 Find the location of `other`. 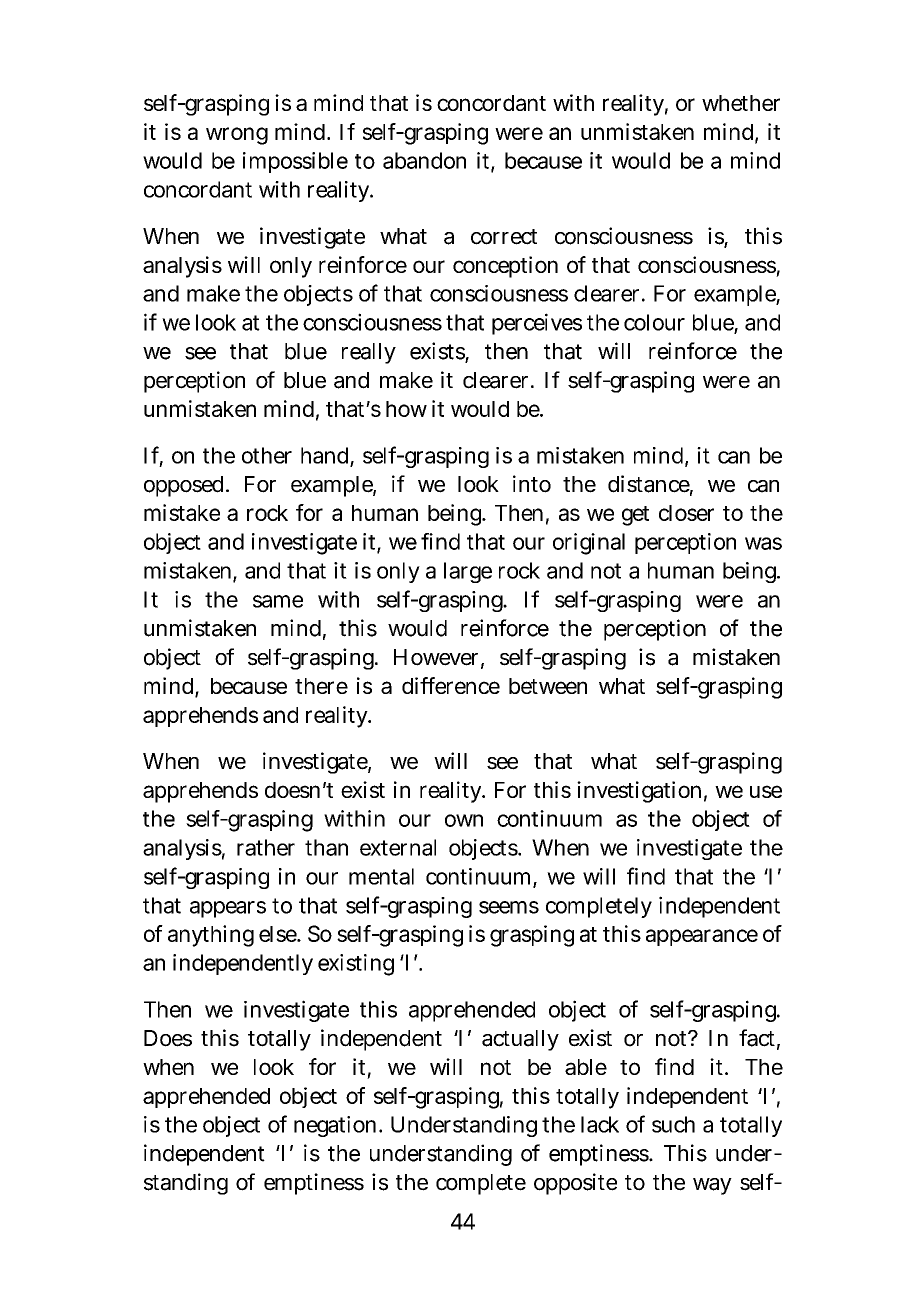

other is located at coordinates (267, 455).
